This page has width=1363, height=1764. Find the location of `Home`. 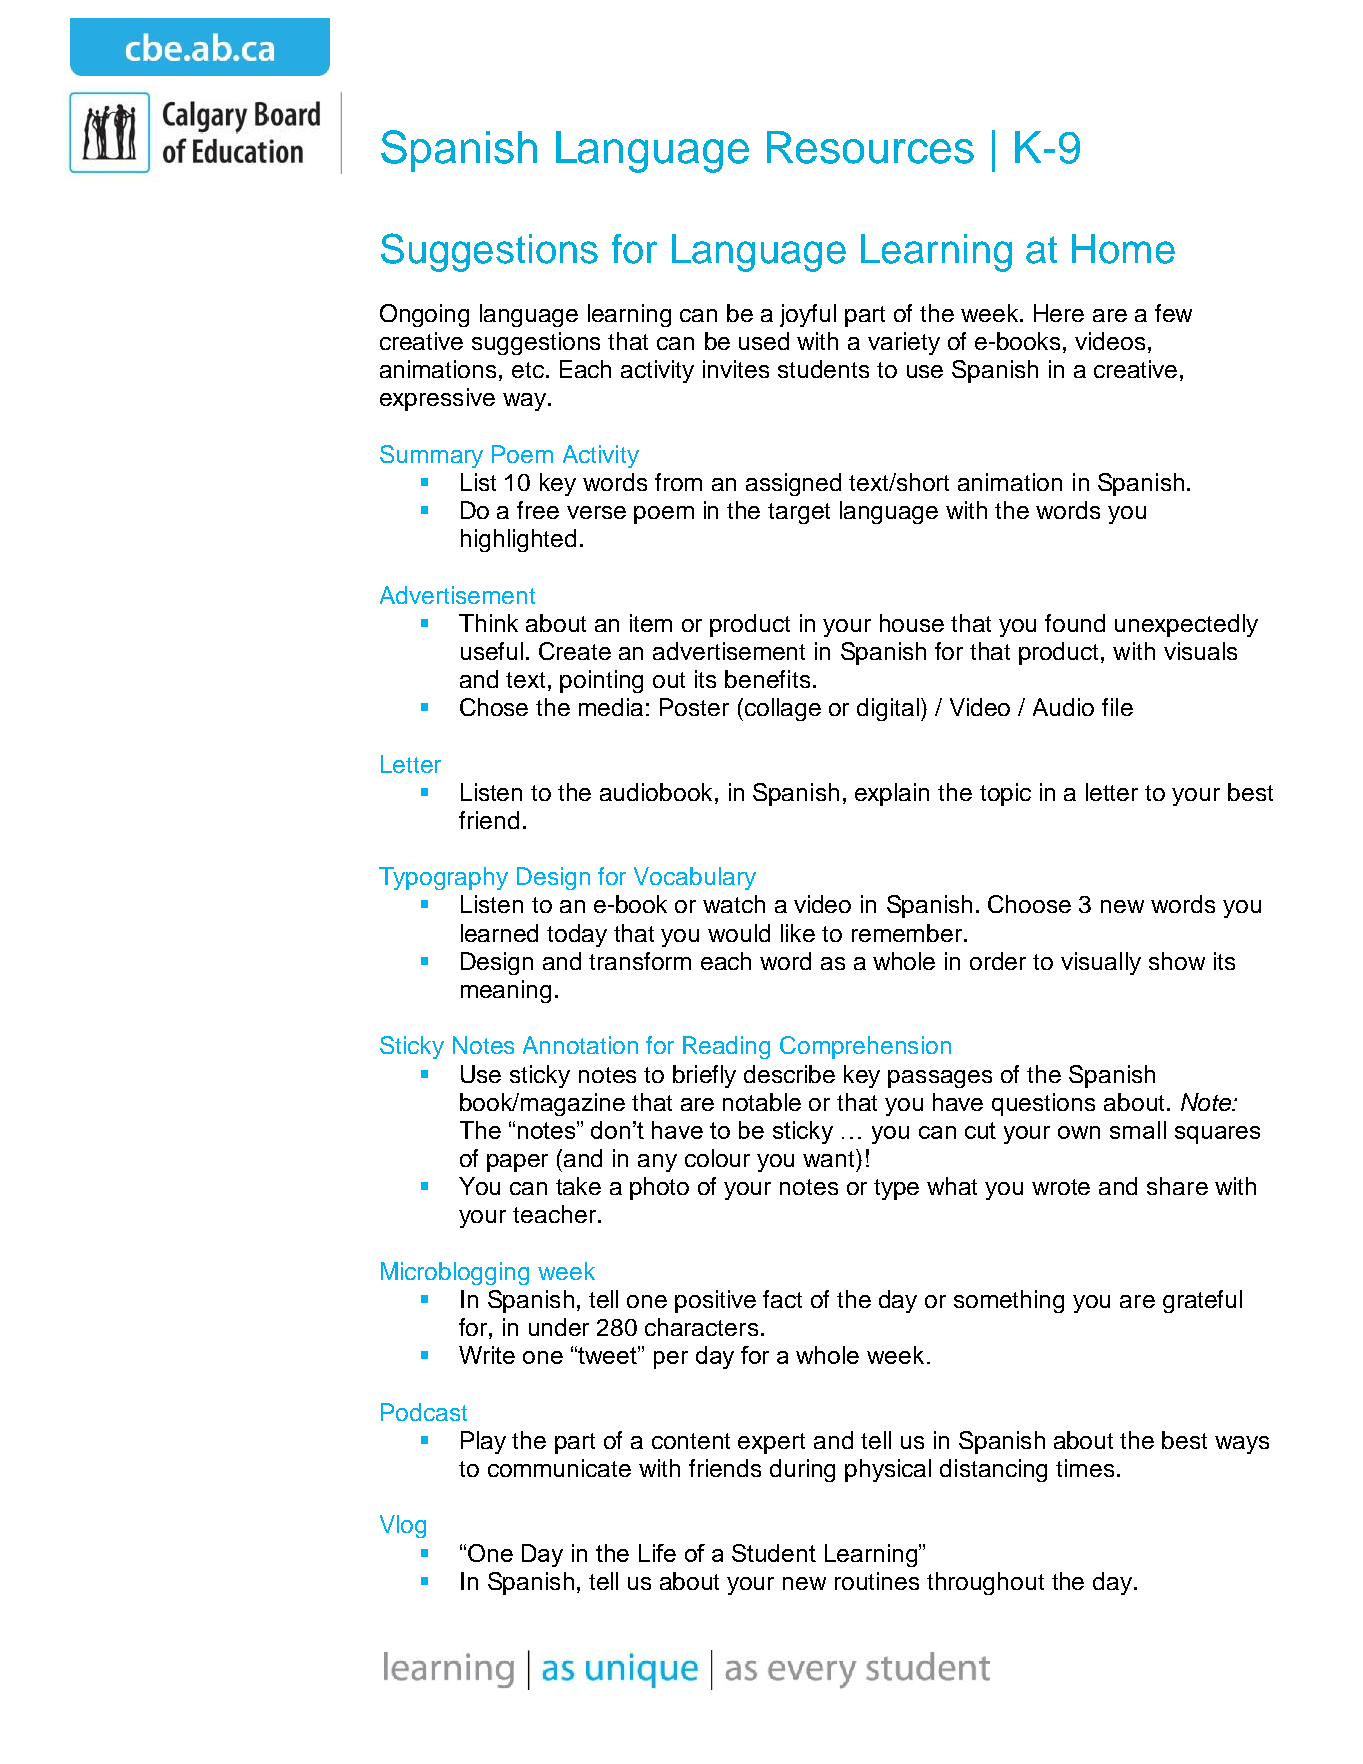

Home is located at coordinates (1123, 249).
